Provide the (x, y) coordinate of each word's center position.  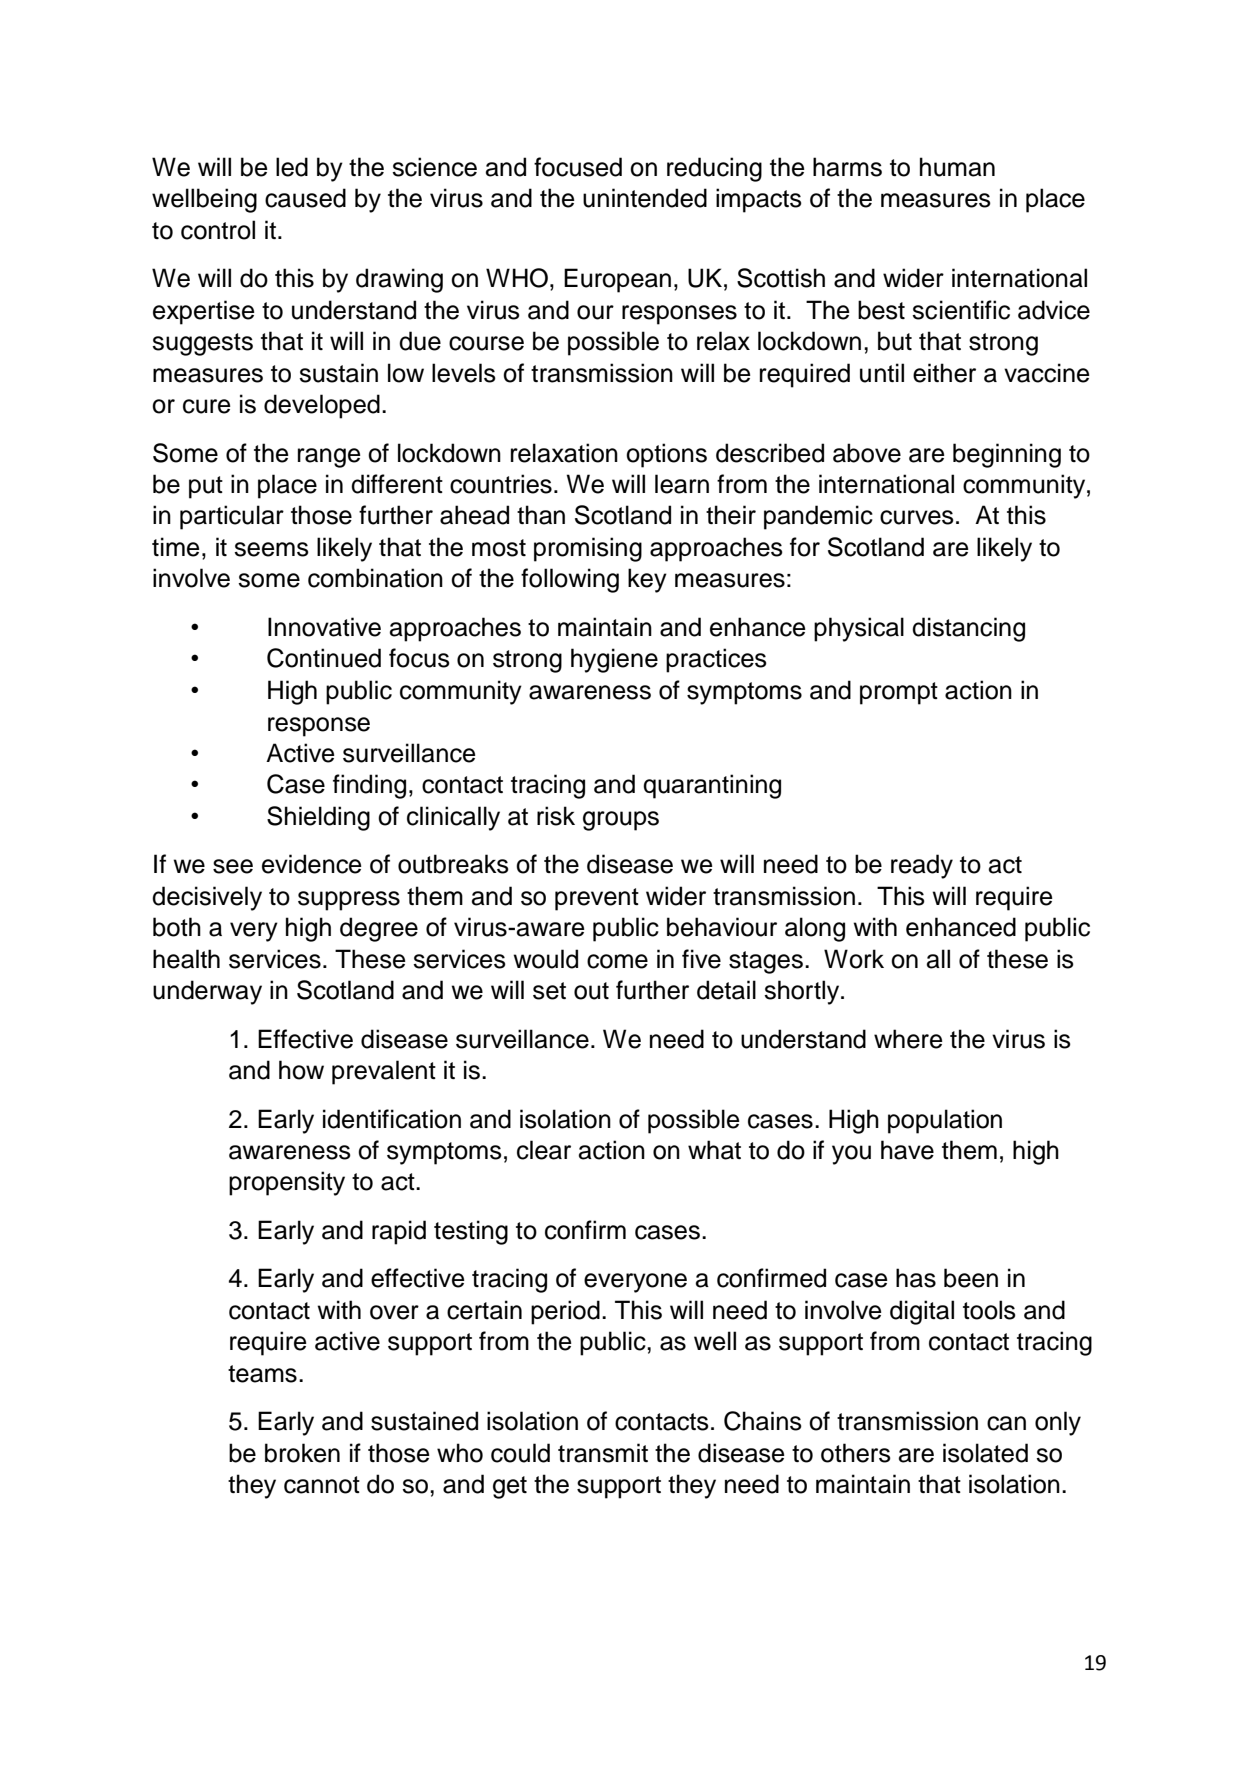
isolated (985, 1453)
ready (922, 866)
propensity (287, 1183)
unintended (645, 198)
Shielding (318, 818)
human (957, 167)
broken (302, 1453)
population (945, 1121)
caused (305, 198)
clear (544, 1150)
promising (588, 549)
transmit (603, 1453)
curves (917, 517)
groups (621, 821)
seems (271, 549)
